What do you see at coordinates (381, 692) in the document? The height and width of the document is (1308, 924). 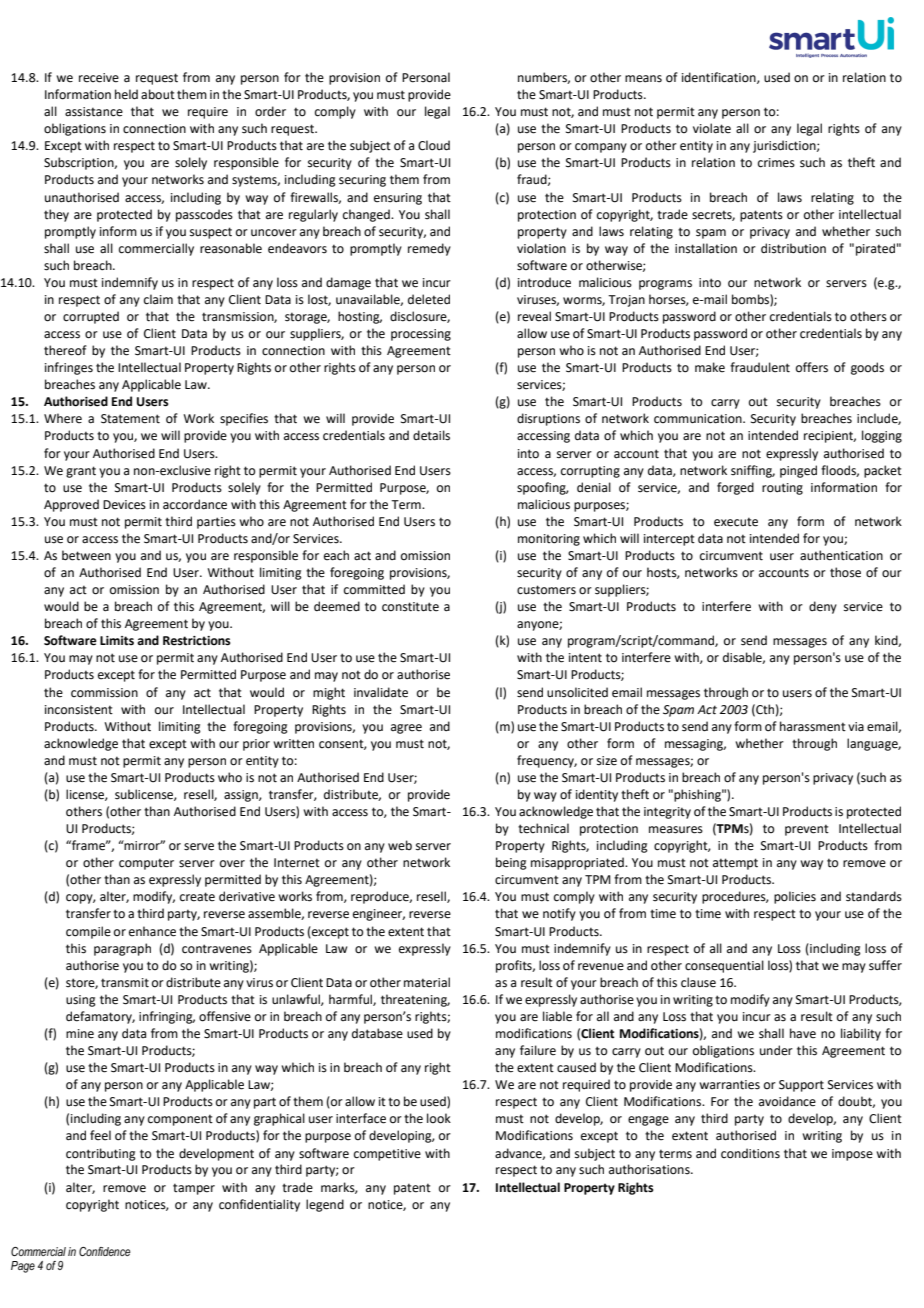 I see `invalidate` at bounding box center [381, 692].
